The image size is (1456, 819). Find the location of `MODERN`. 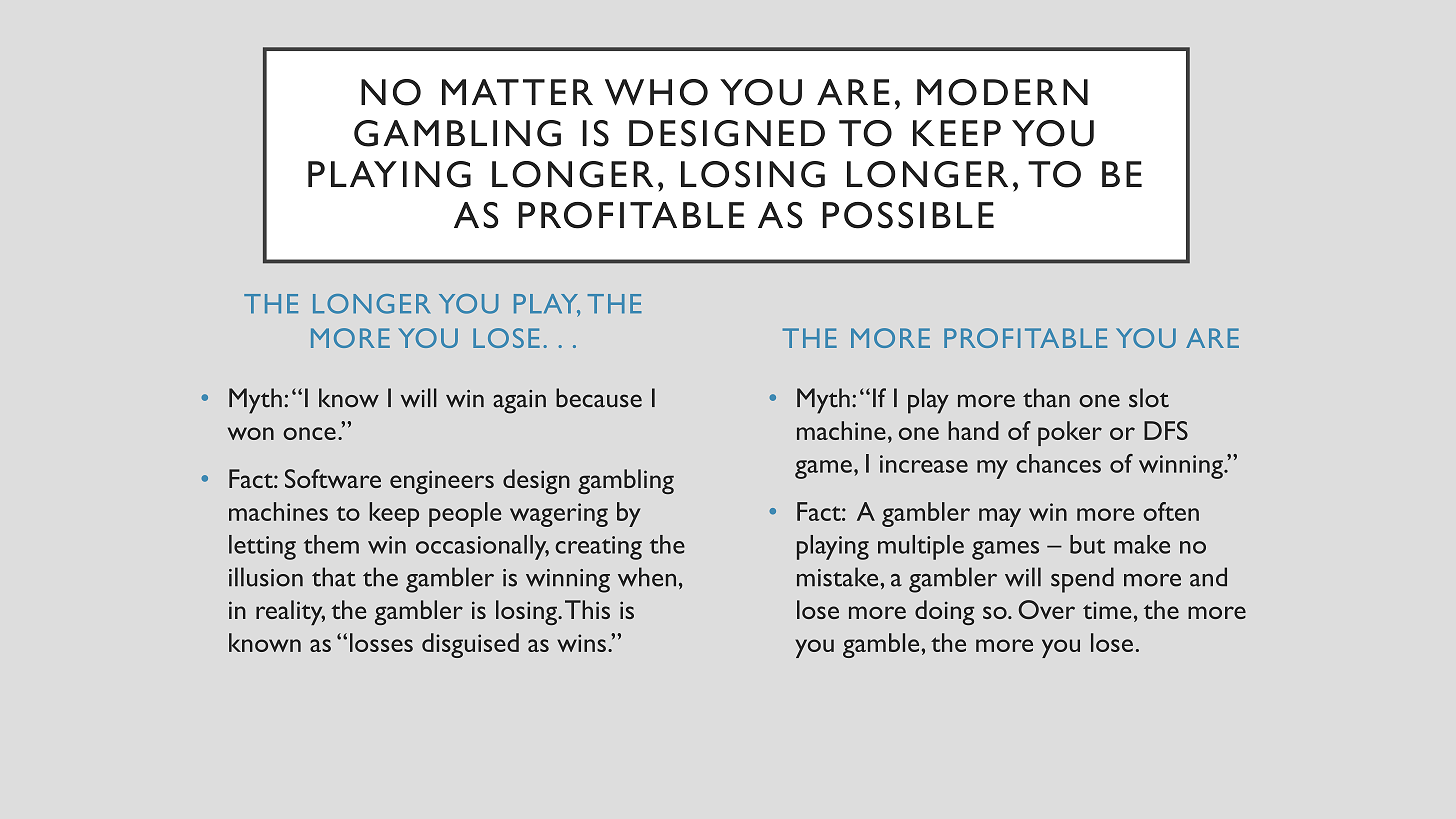

MODERN is located at coordinates (1002, 92).
